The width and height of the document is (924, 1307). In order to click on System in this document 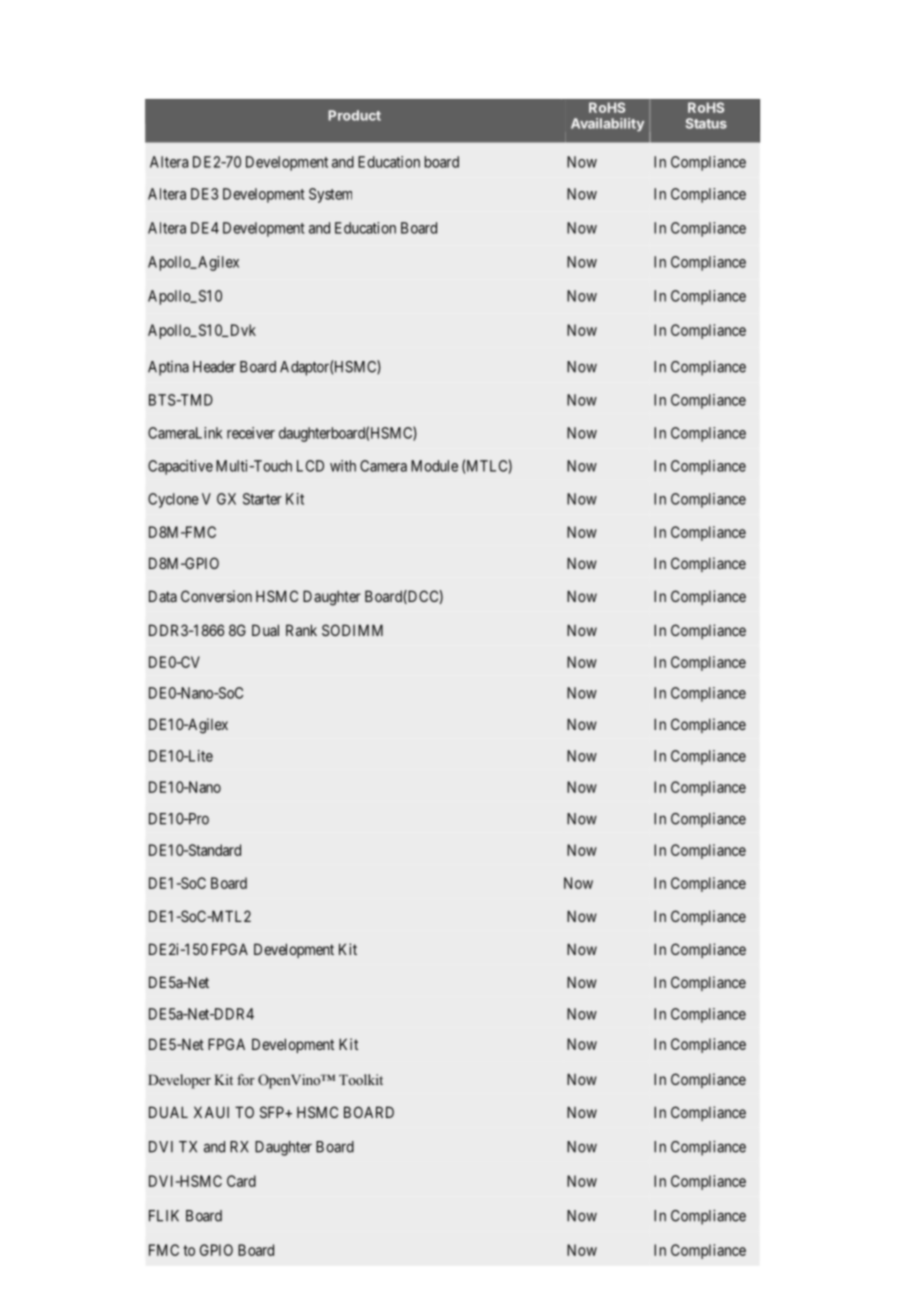, I will do `click(330, 195)`.
